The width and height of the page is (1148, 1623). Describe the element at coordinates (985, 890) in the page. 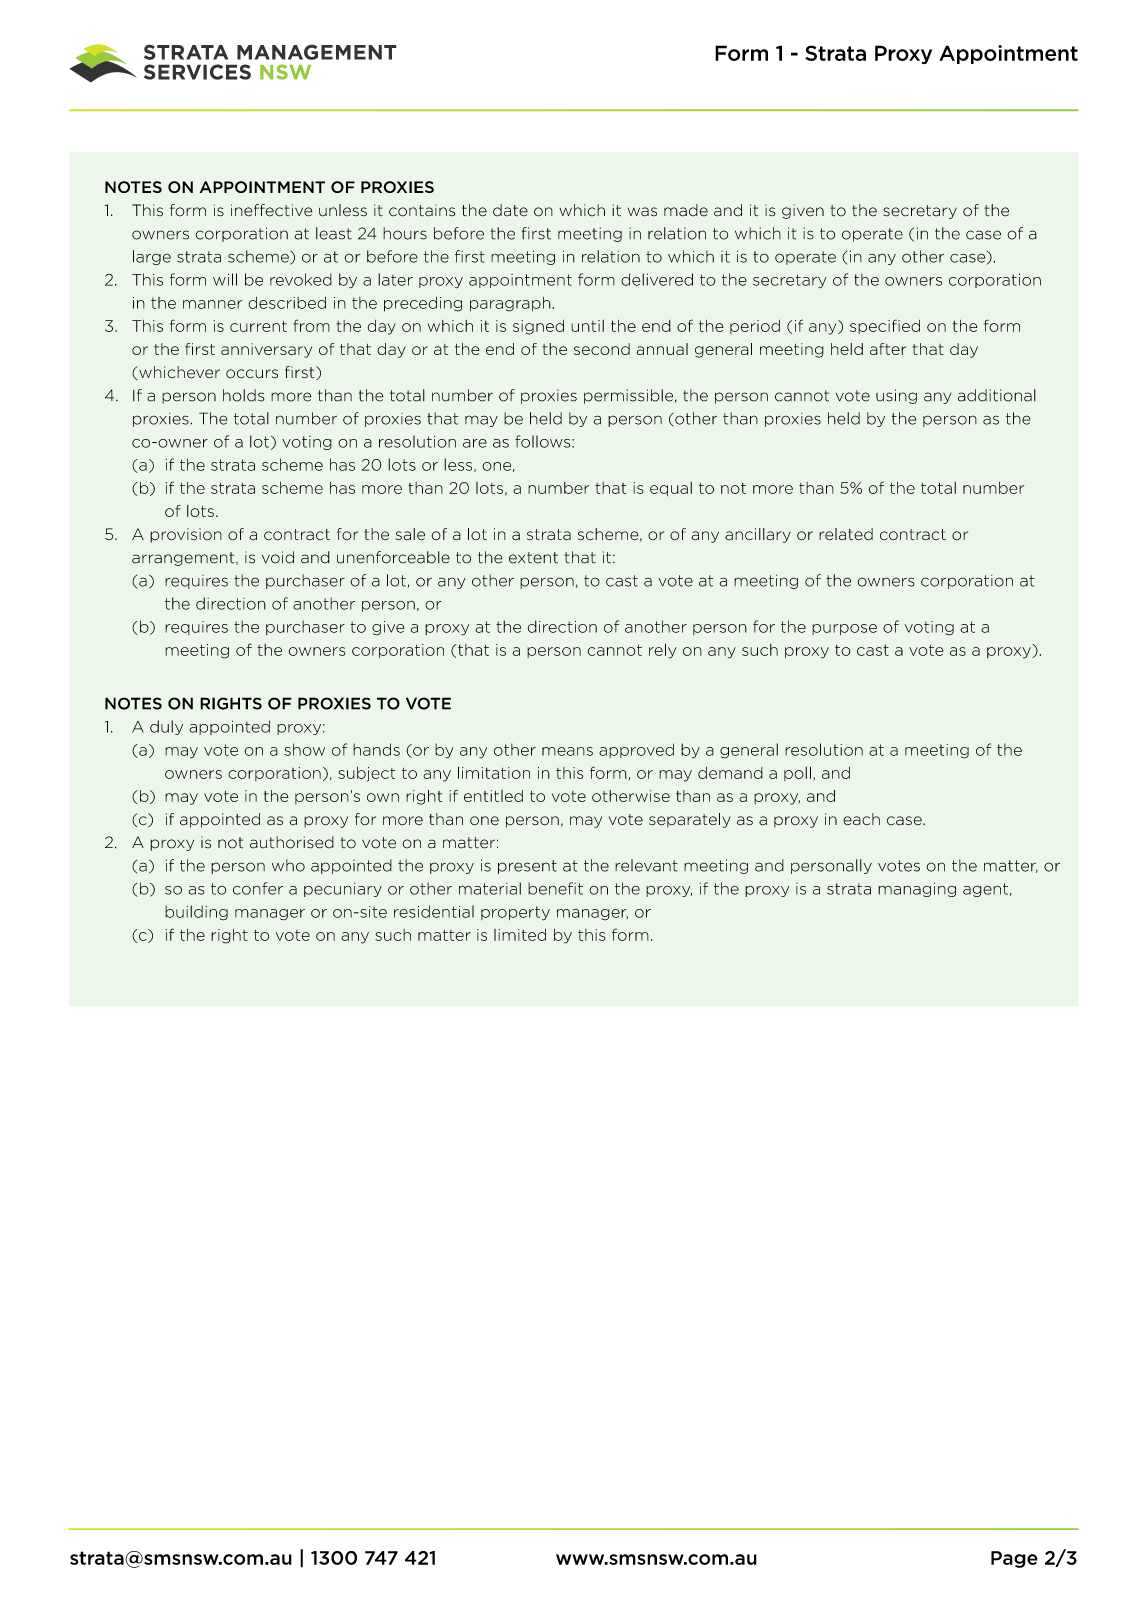

I see `agent` at that location.
